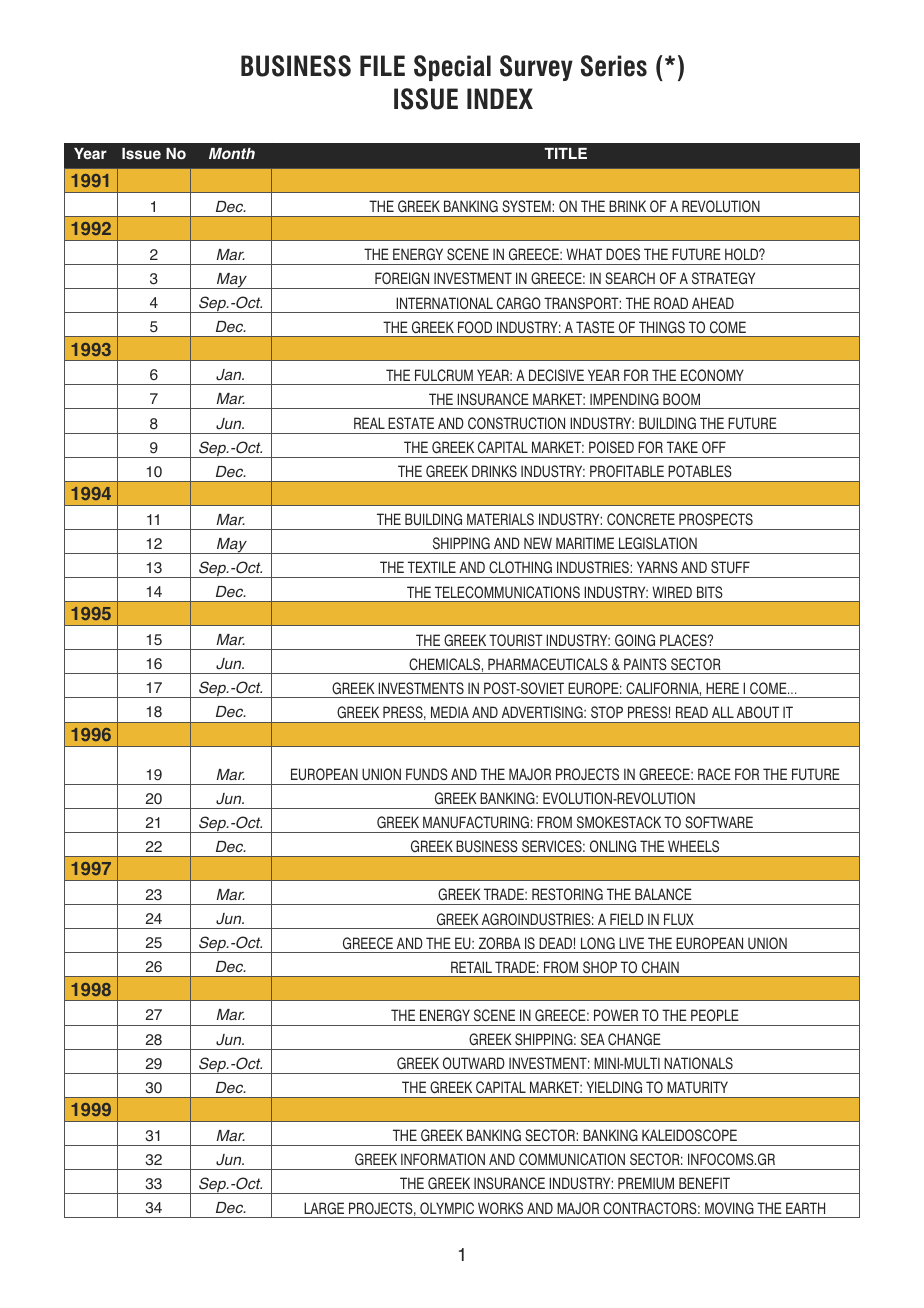  Describe the element at coordinates (500, 1208) in the screenshot. I see `WORKS` at that location.
